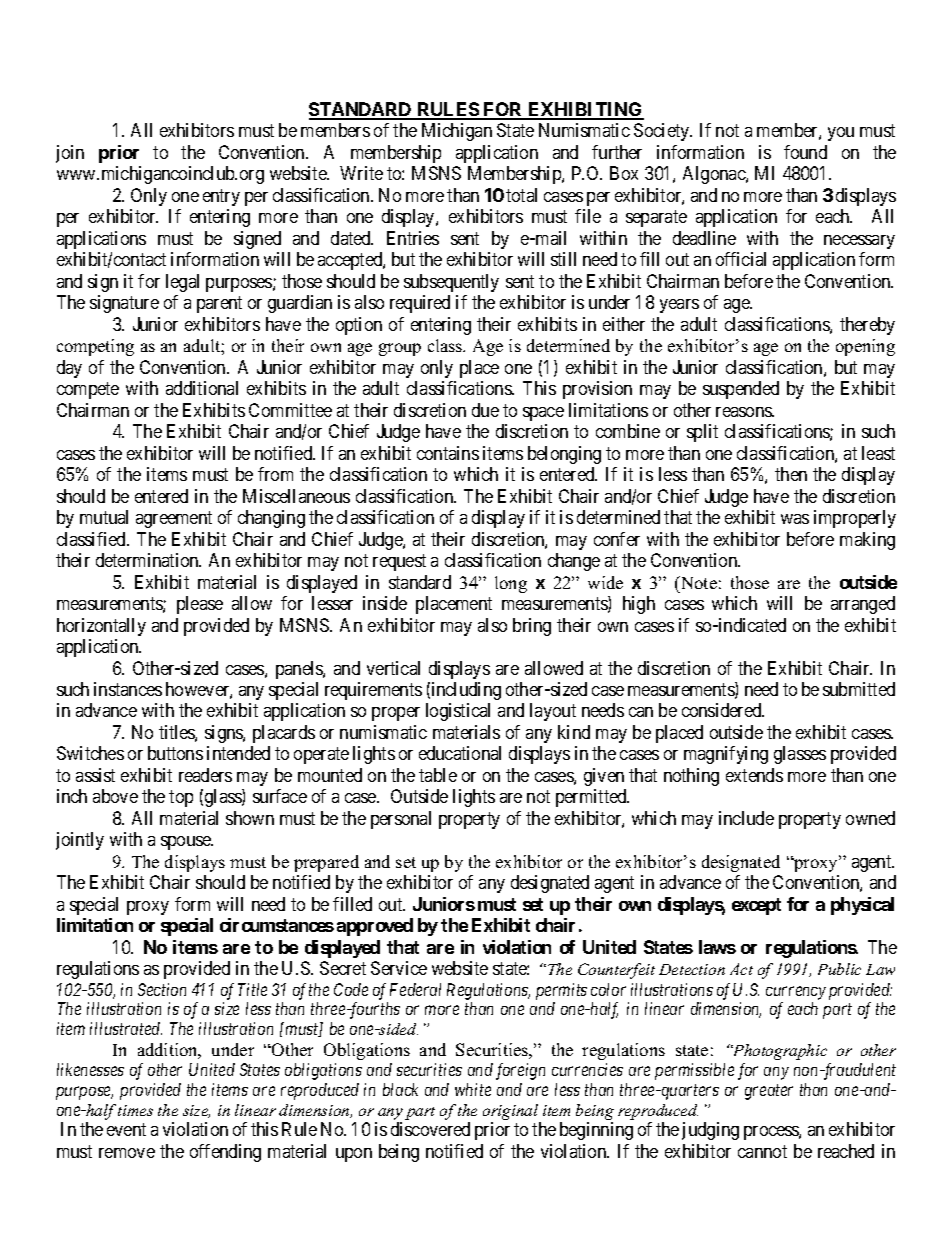 Image resolution: width=952 pixels, height=1233 pixels. I want to click on agreement, so click(174, 519).
